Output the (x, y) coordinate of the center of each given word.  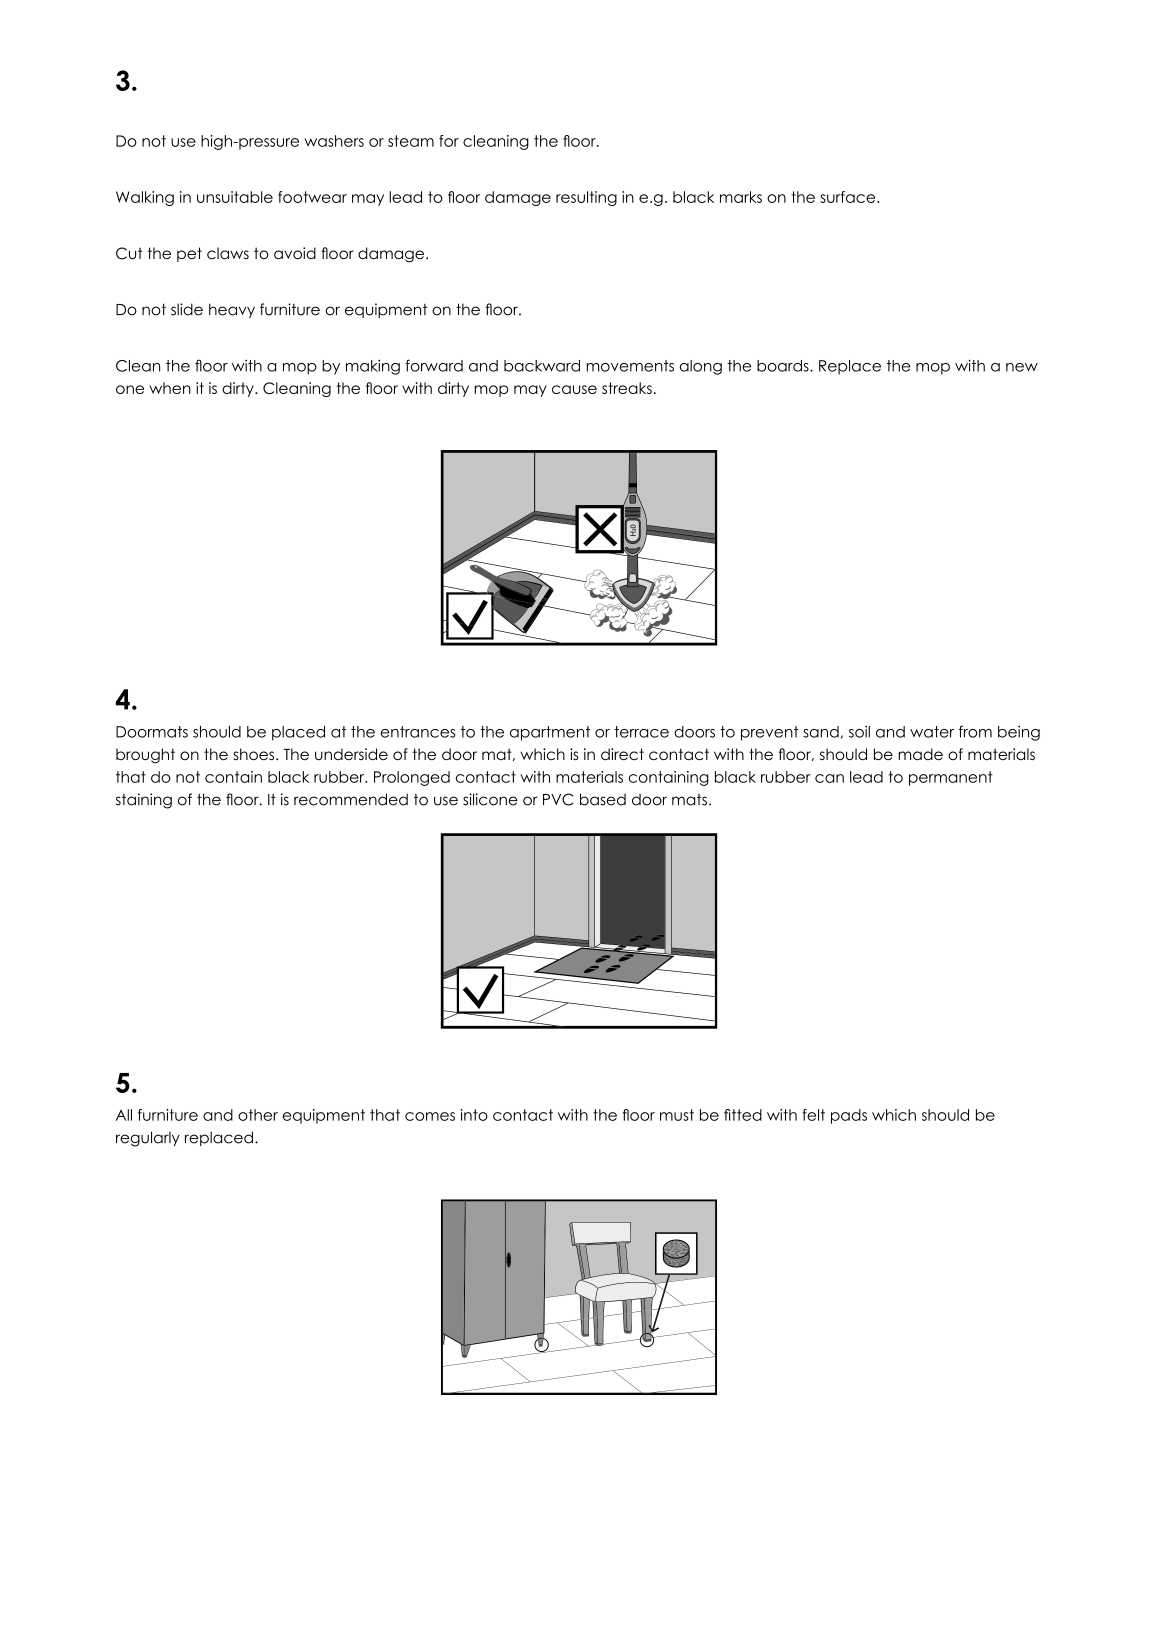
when (170, 388)
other (258, 1115)
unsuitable (235, 197)
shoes (255, 754)
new (1022, 367)
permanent (951, 778)
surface (849, 197)
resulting (586, 198)
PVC (558, 799)
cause (574, 389)
